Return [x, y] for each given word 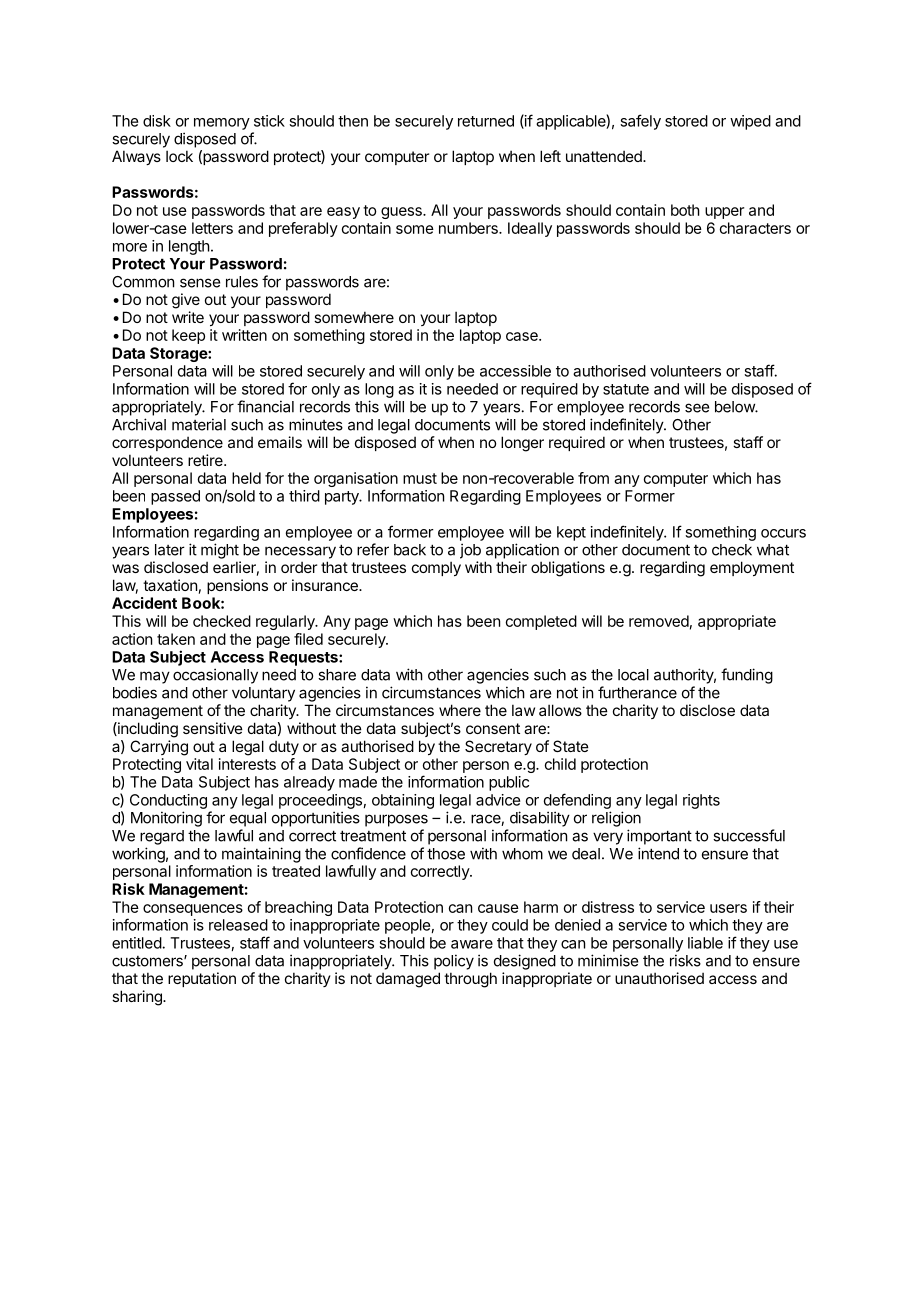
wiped [750, 122]
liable [705, 943]
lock [179, 156]
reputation [202, 979]
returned [486, 121]
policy [454, 962]
